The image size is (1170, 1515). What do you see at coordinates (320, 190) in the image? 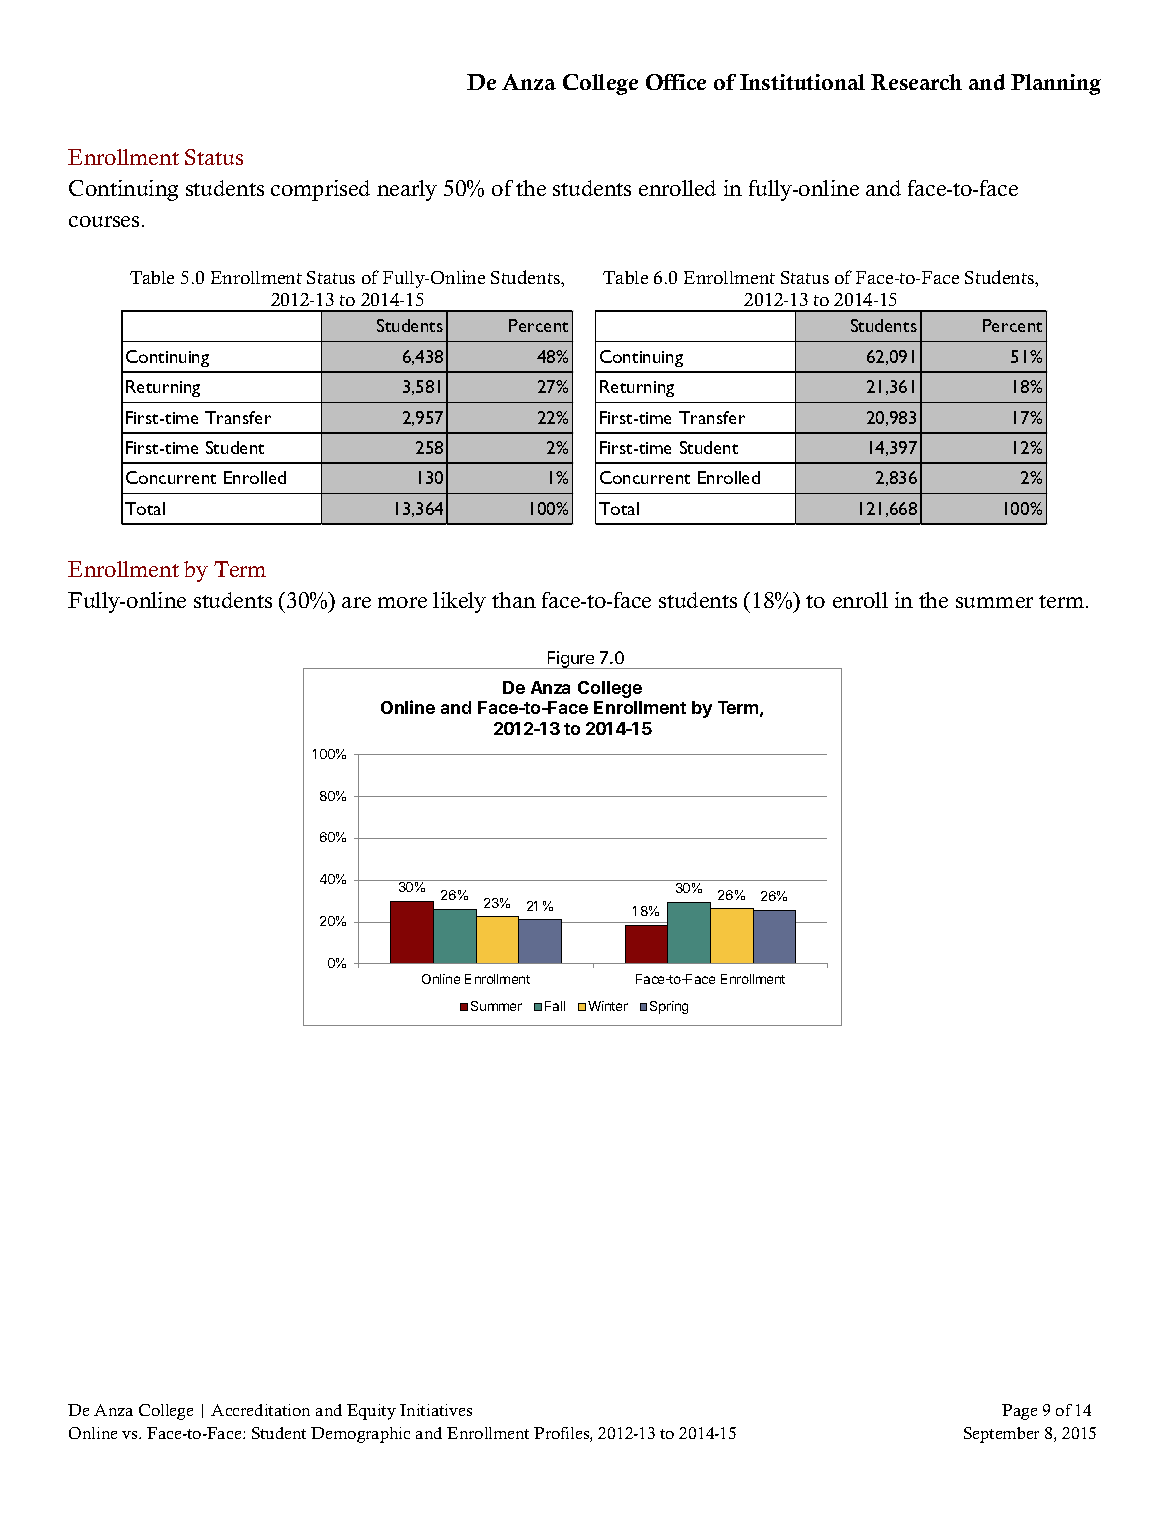
I see `comprised` at bounding box center [320, 190].
